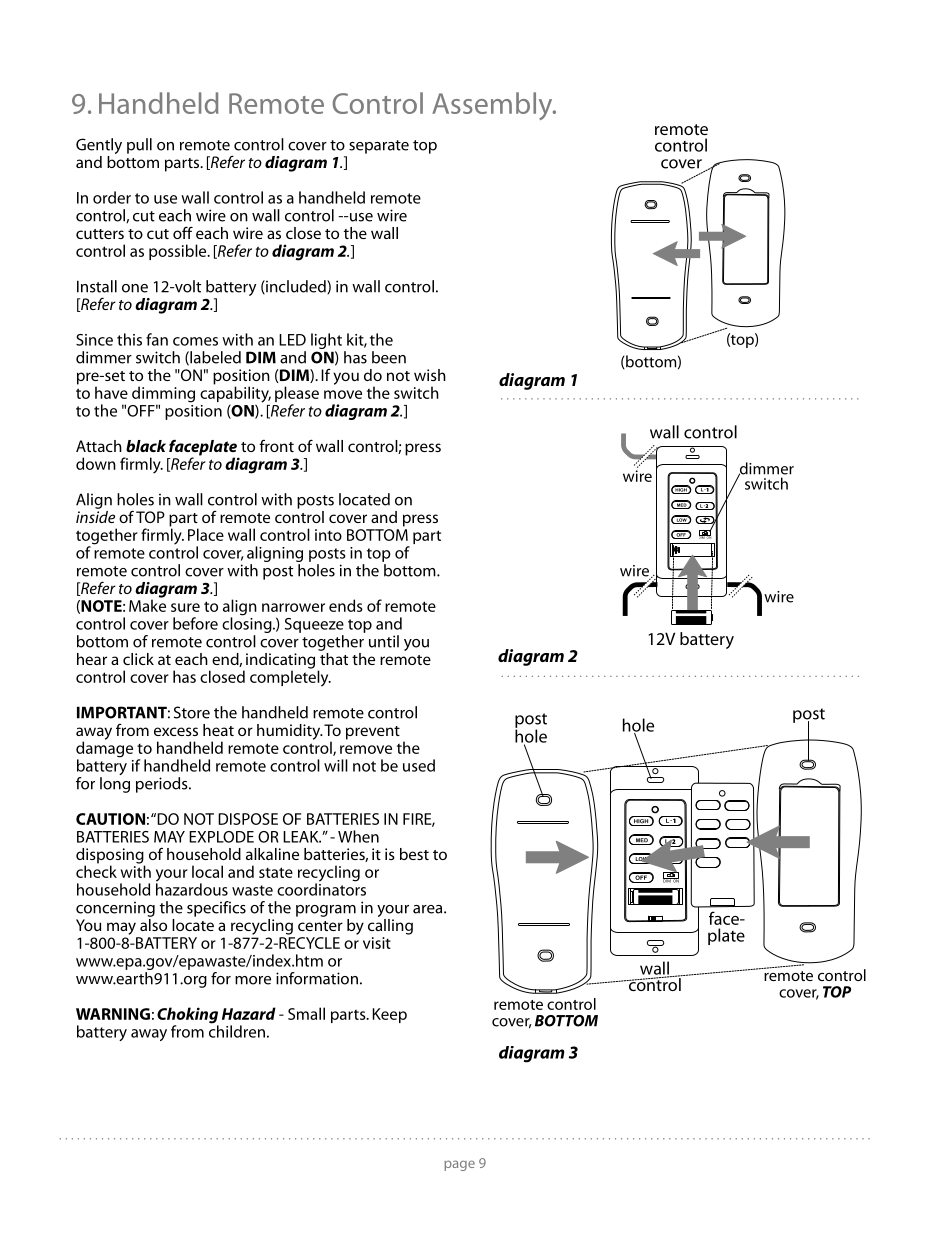 The width and height of the image is (952, 1233). Describe the element at coordinates (493, 106) in the image. I see `Assembly` at that location.
